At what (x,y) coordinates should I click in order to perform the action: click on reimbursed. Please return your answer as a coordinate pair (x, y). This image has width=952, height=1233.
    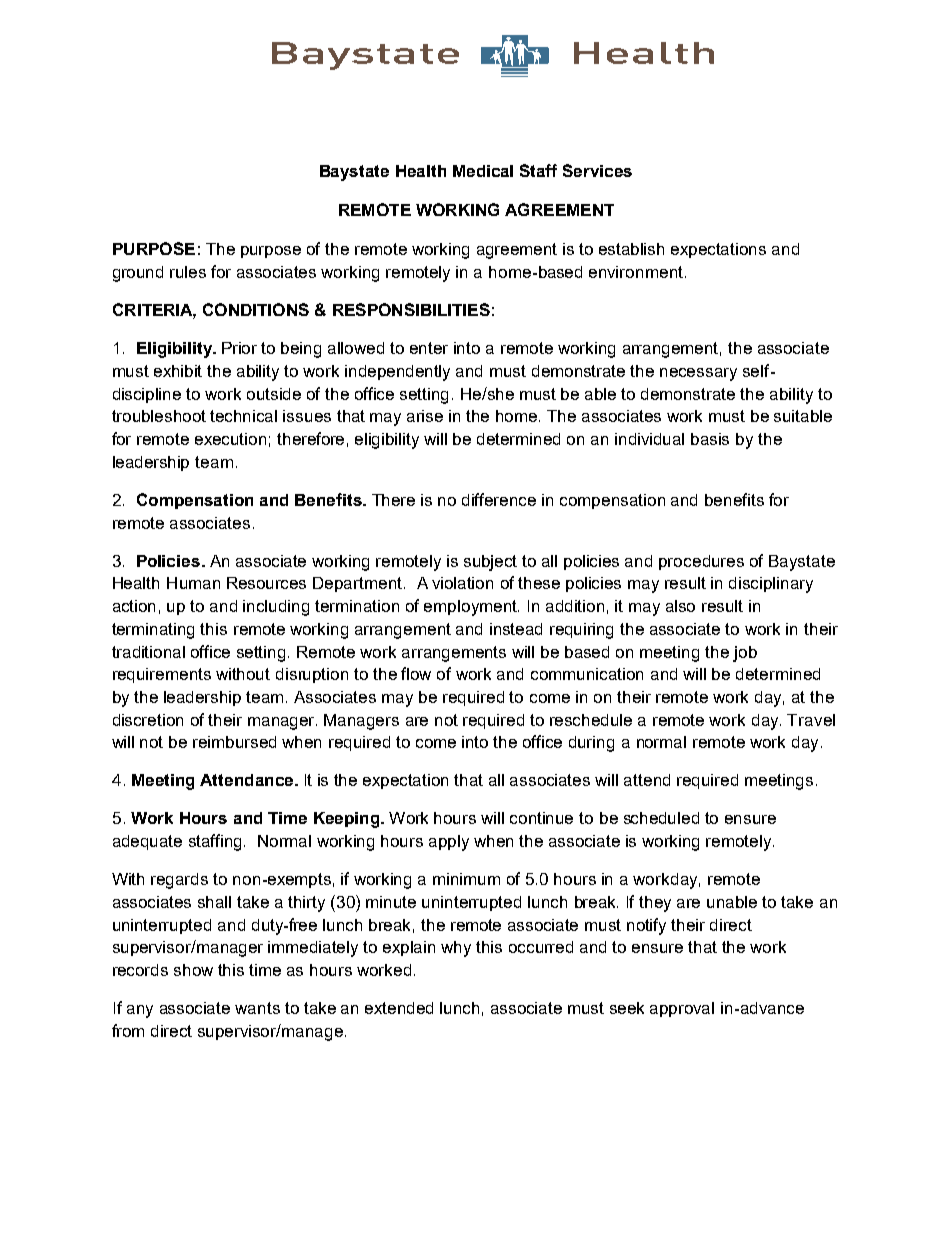
    Looking at the image, I should click on (234, 742).
